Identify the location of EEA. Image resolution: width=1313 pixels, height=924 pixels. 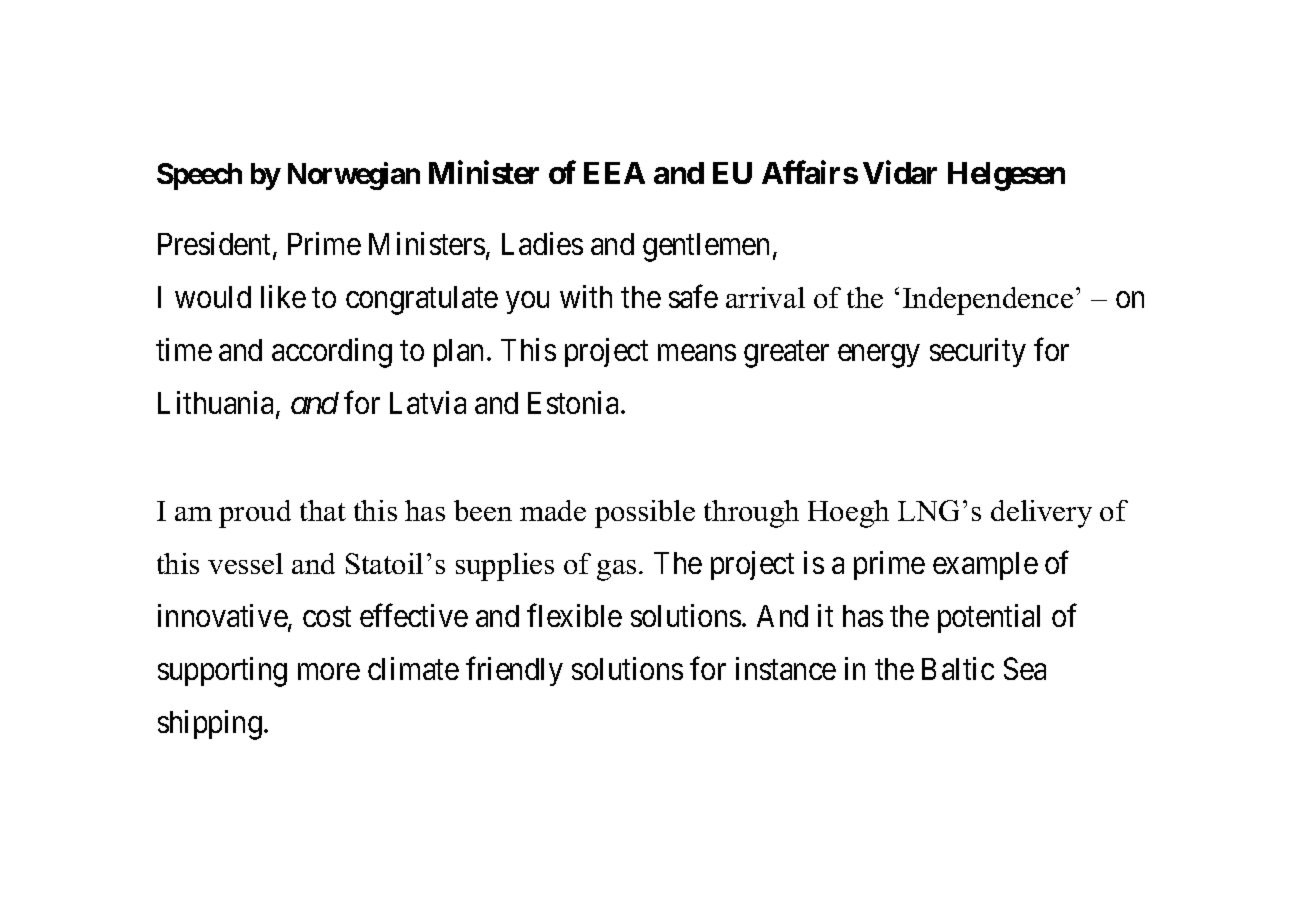
(614, 173).
